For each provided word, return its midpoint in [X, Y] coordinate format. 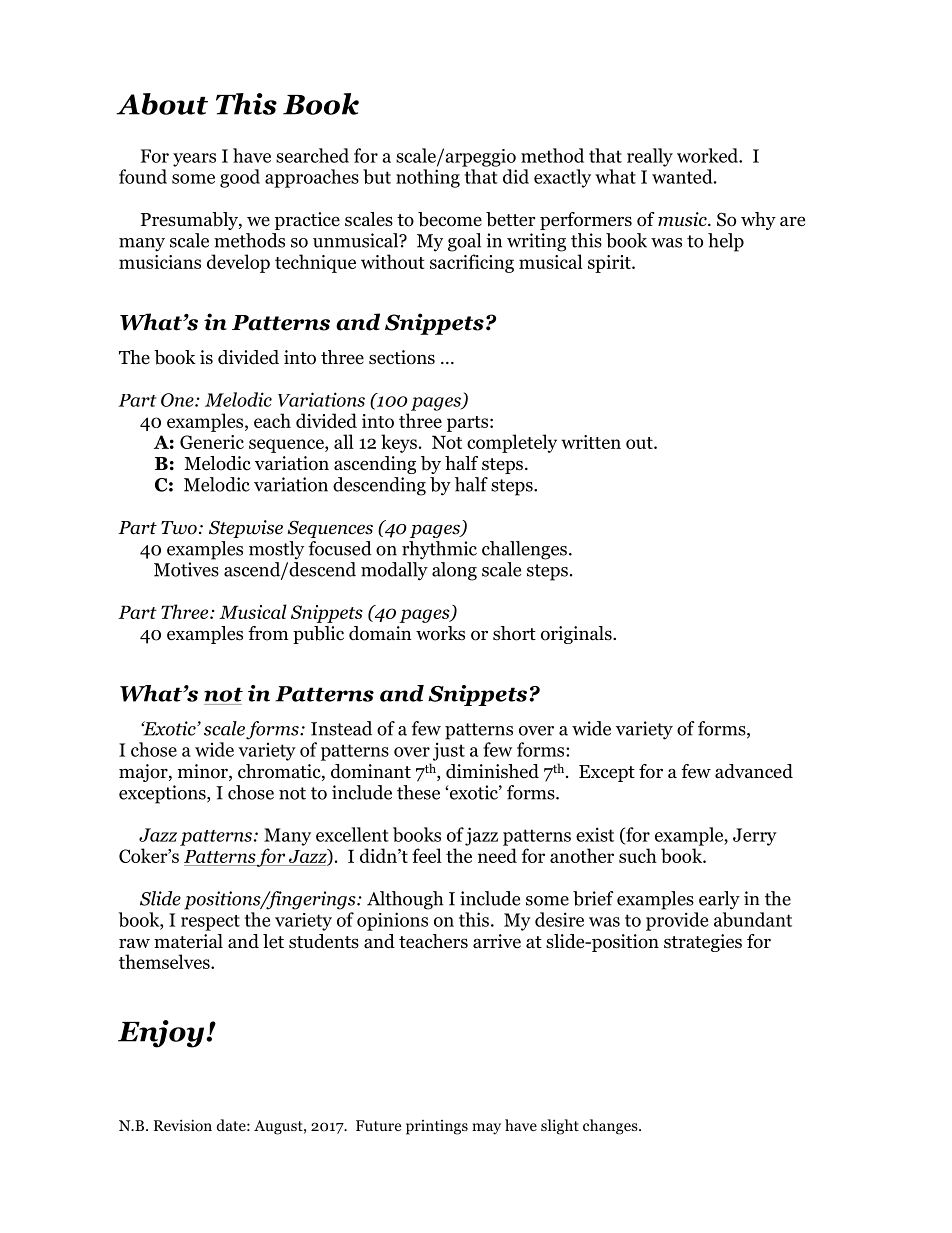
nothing [428, 178]
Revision [183, 1125]
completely [512, 443]
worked [708, 155]
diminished [492, 771]
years [194, 160]
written [591, 442]
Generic [212, 442]
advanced [754, 771]
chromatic [280, 772]
